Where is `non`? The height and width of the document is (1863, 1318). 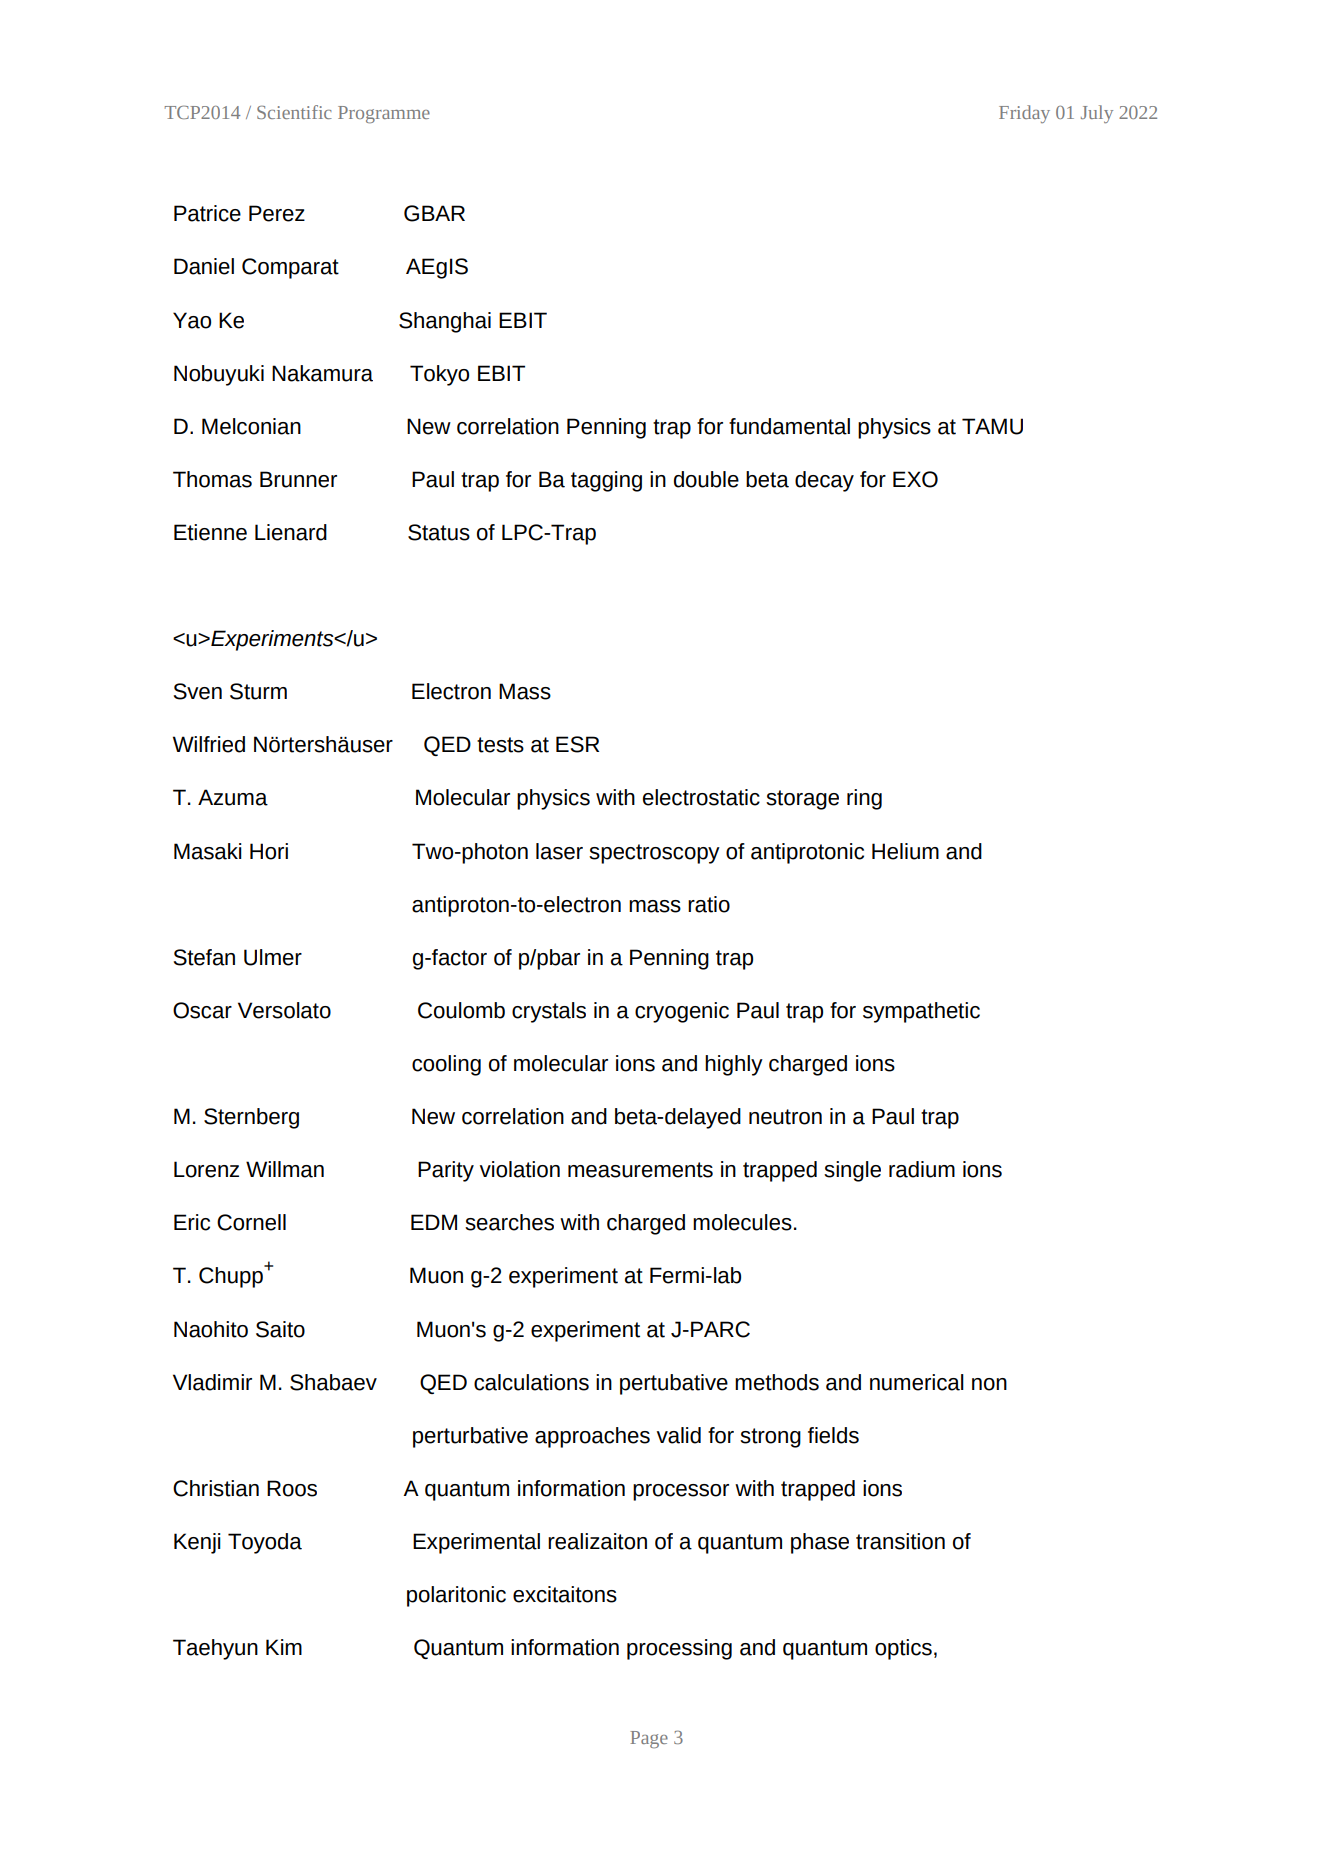
non is located at coordinates (989, 1384).
